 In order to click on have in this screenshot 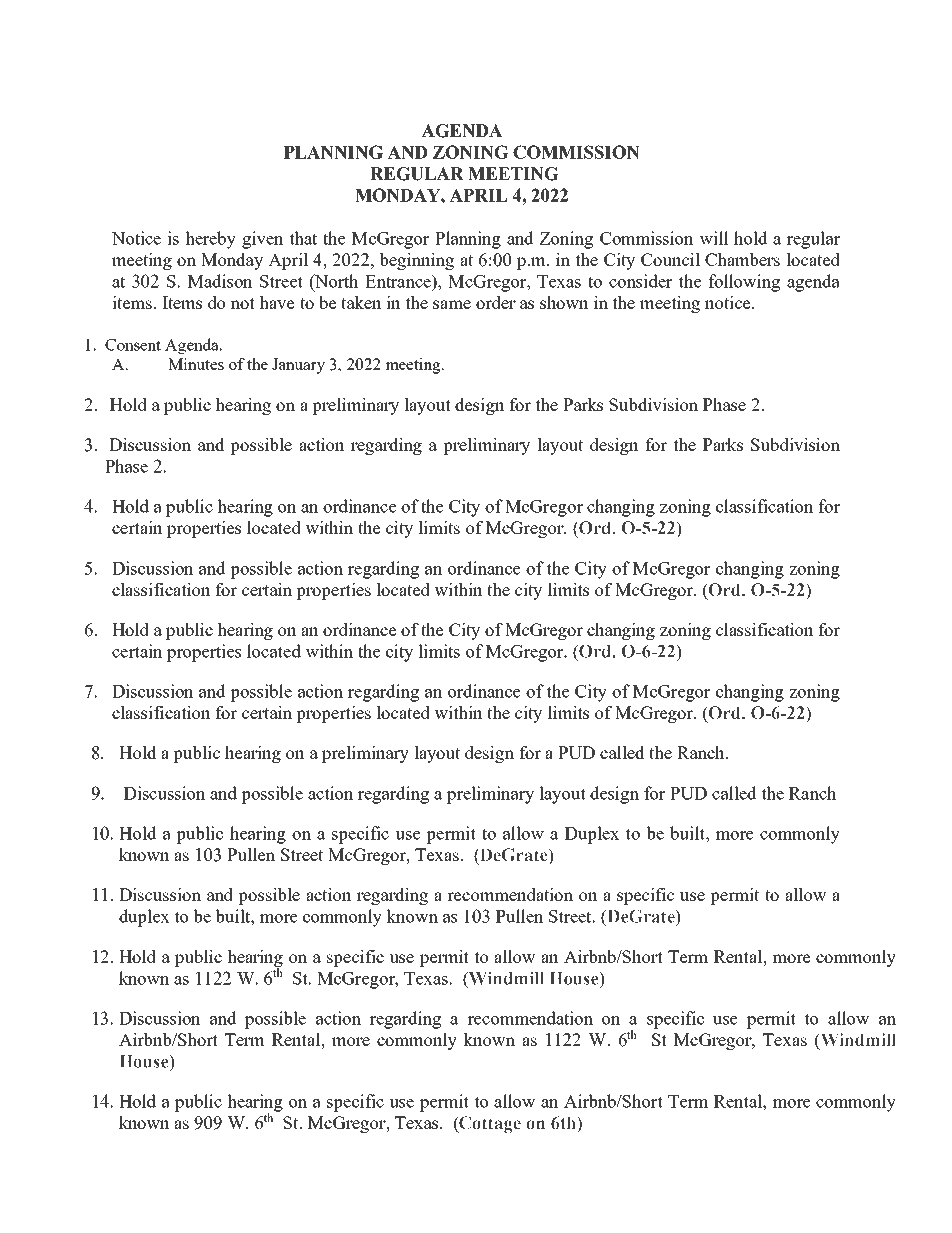, I will do `click(276, 302)`.
